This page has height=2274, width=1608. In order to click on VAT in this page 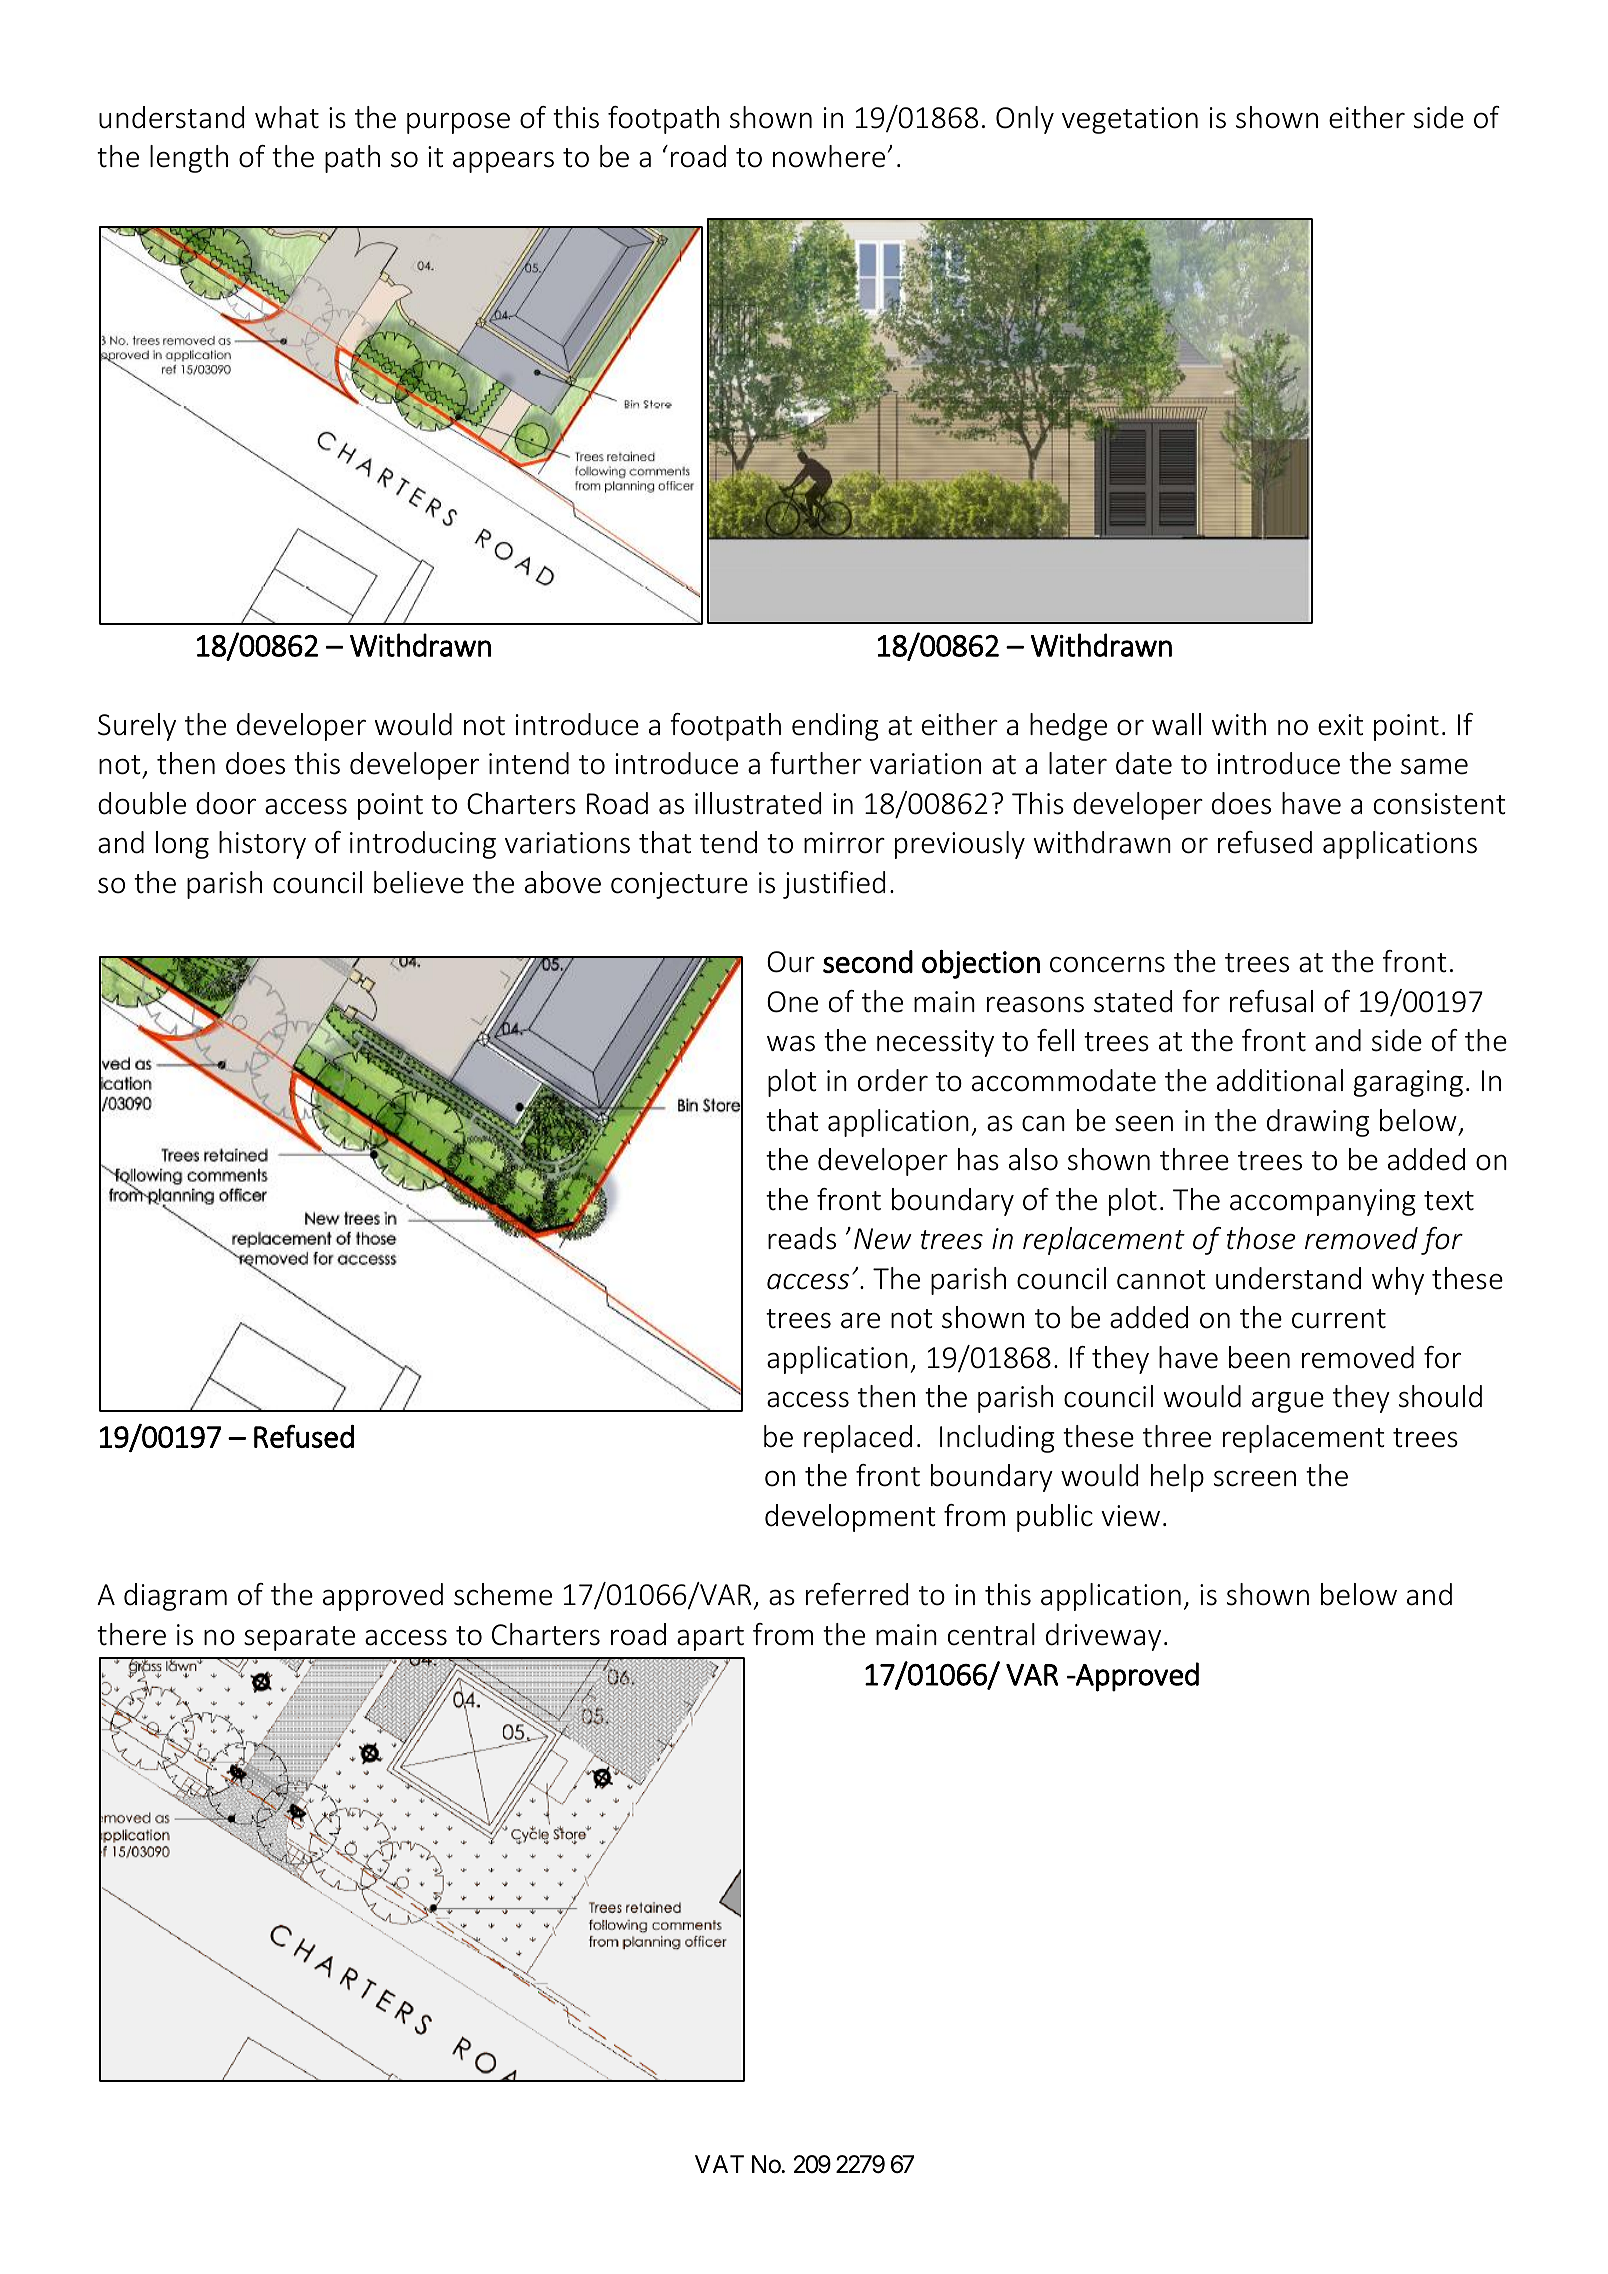, I will do `click(719, 2164)`.
